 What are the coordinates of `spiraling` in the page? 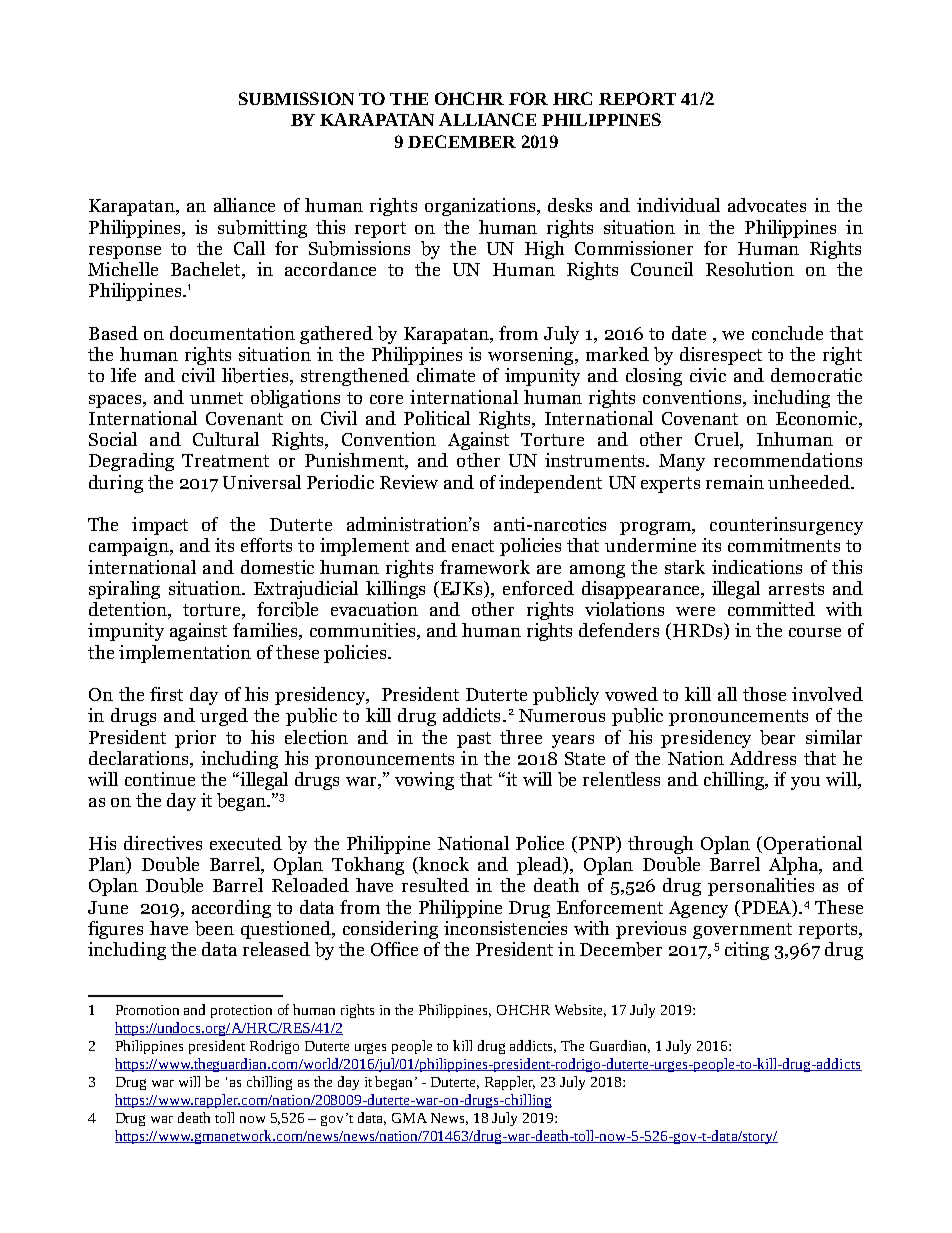 It's located at (124, 590).
